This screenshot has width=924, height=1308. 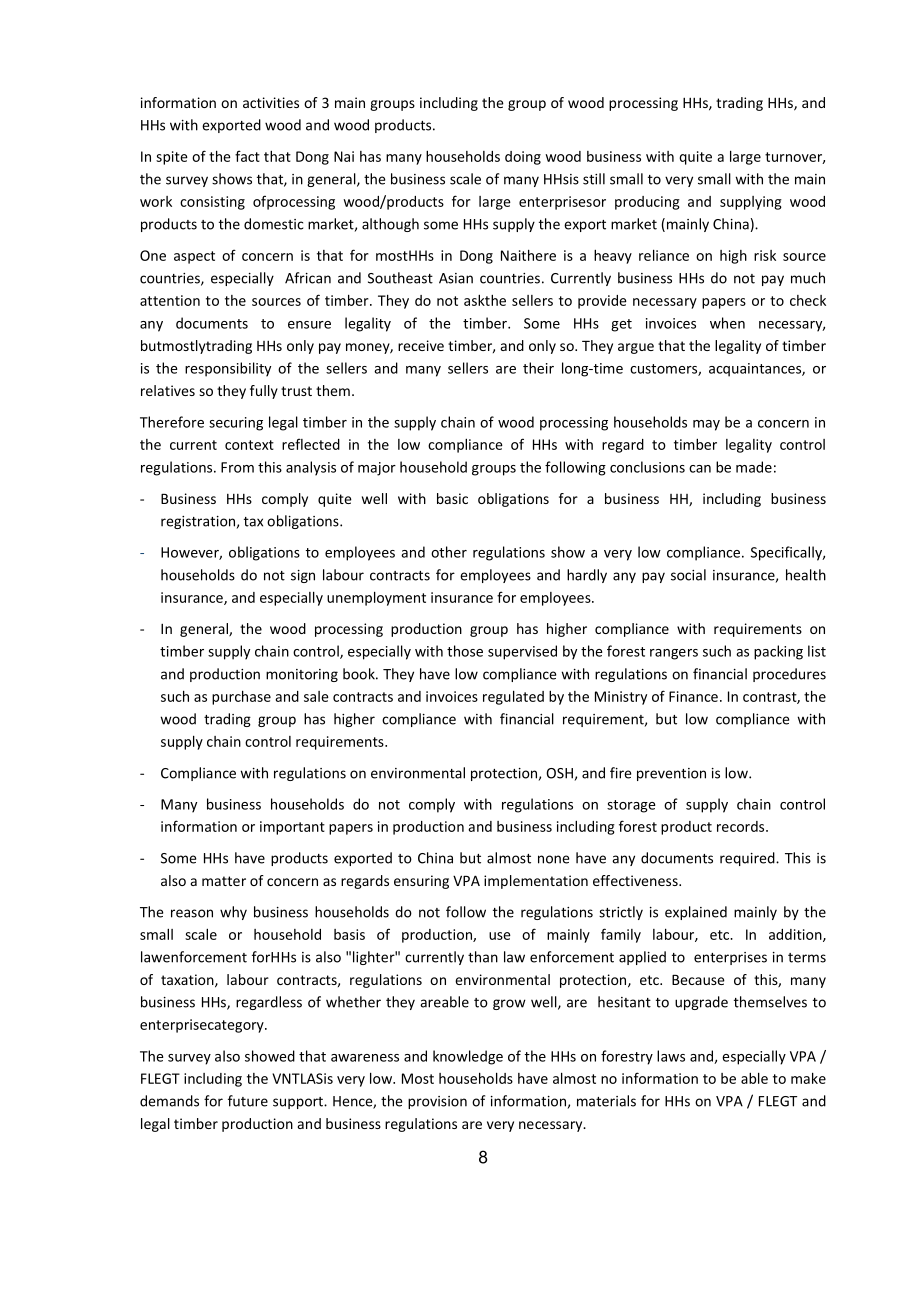 What do you see at coordinates (688, 575) in the screenshot?
I see `social` at bounding box center [688, 575].
